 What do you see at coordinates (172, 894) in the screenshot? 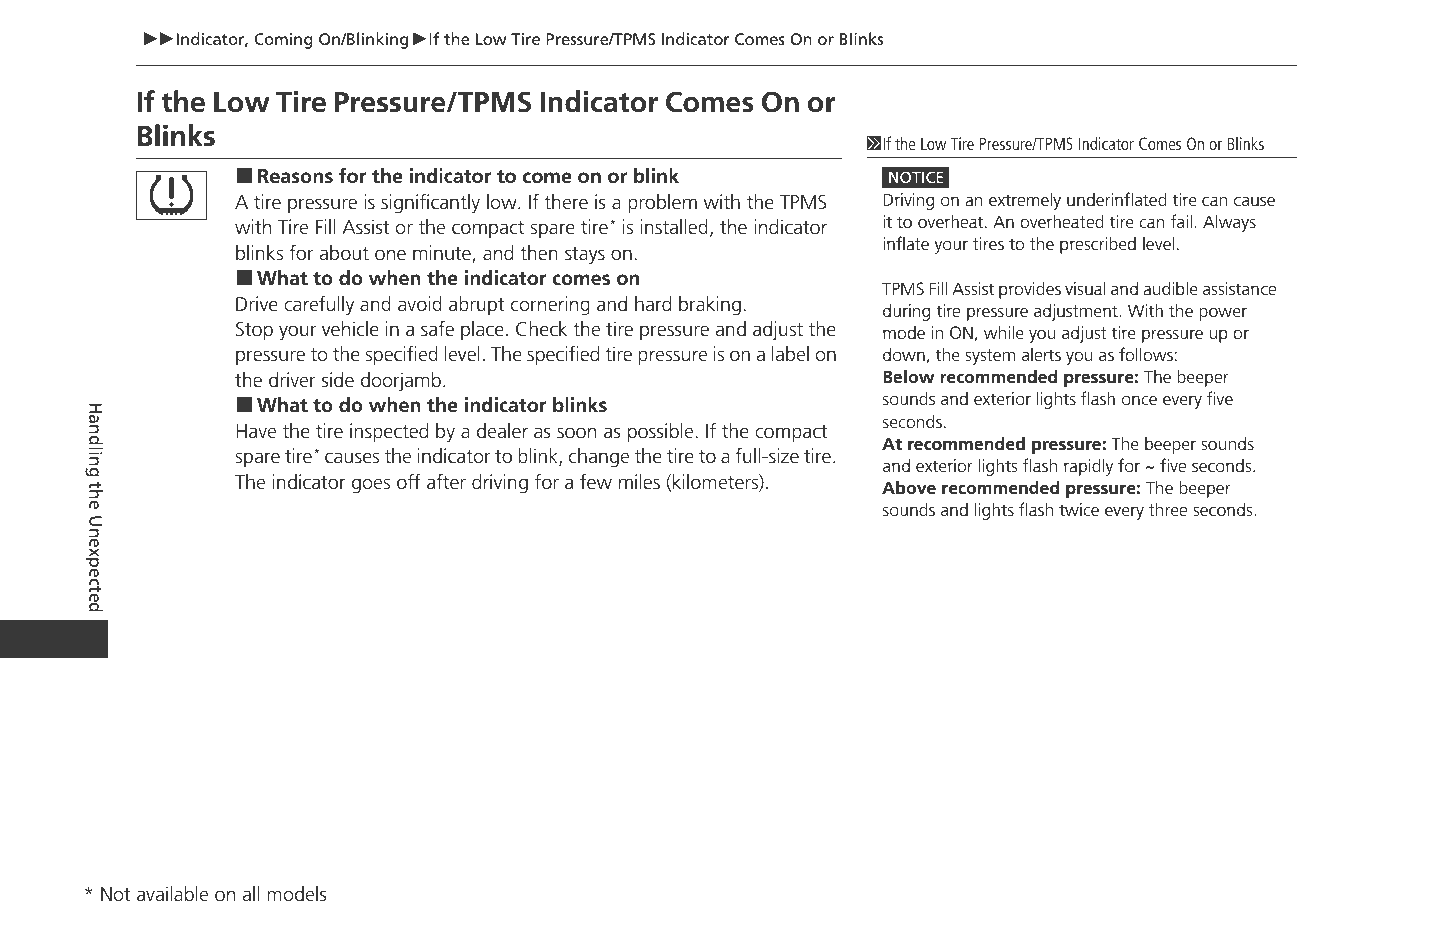
I see `available` at bounding box center [172, 894].
